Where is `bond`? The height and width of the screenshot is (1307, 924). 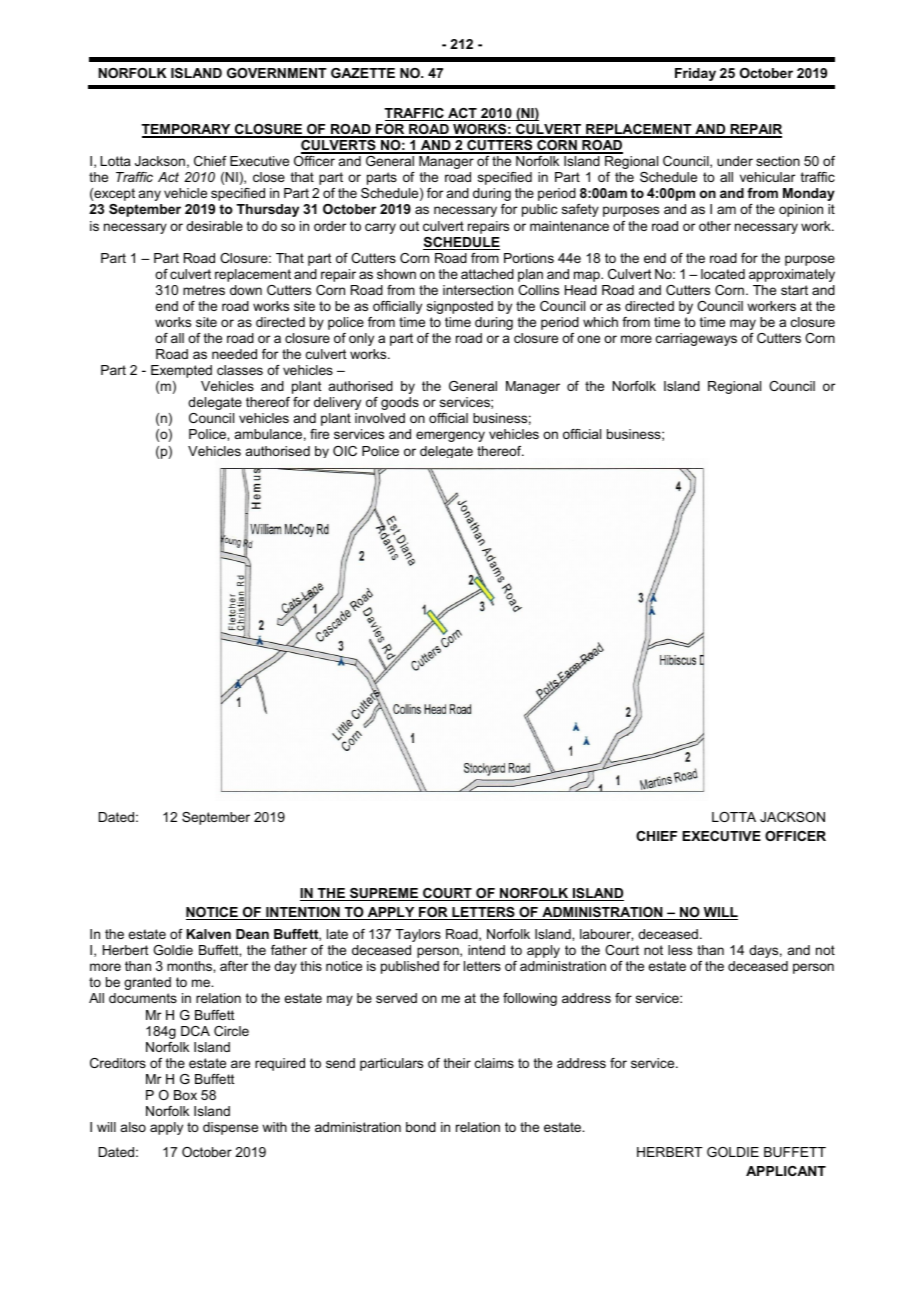 bond is located at coordinates (421, 1127).
